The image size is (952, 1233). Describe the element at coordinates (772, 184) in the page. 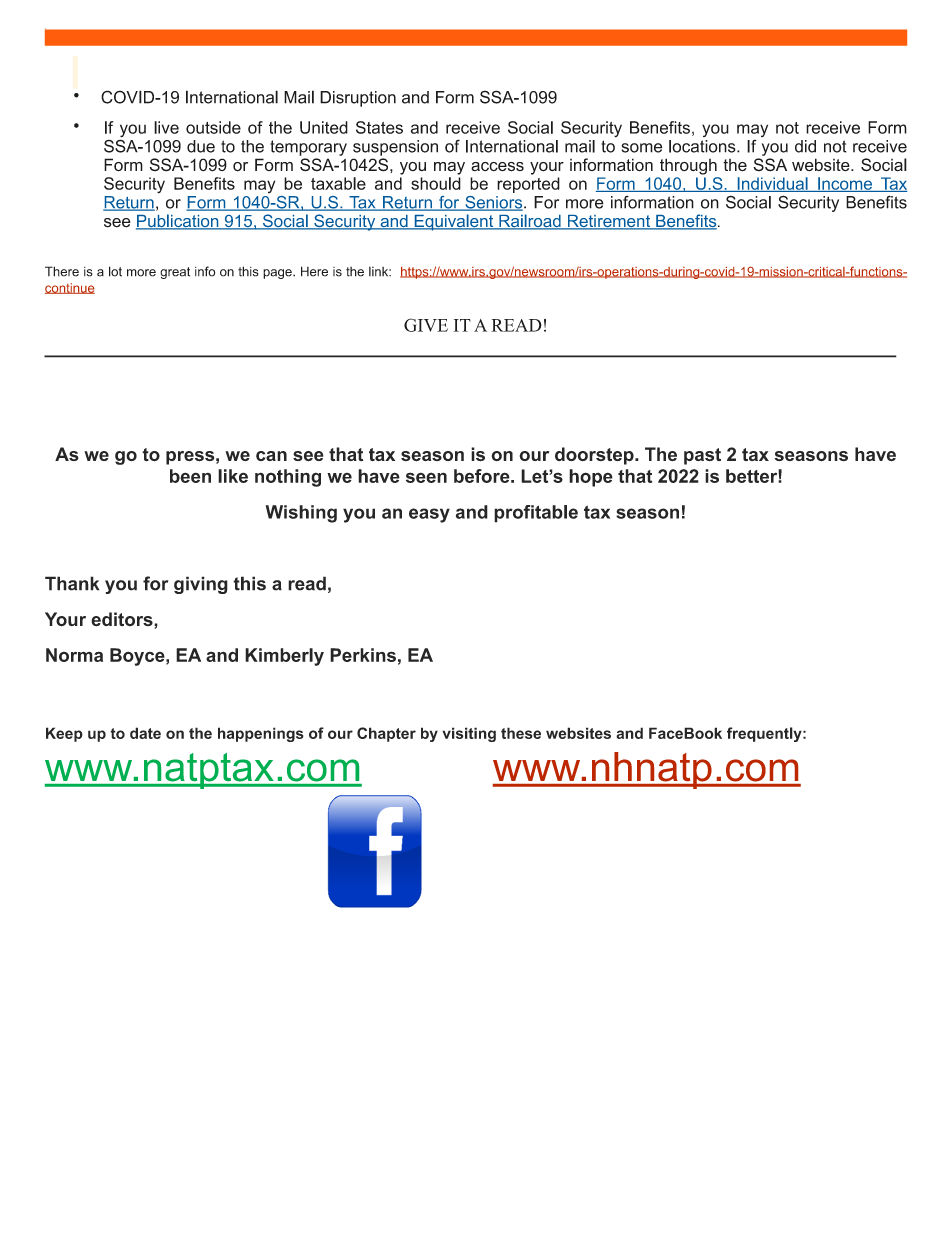

I see `Individual` at that location.
